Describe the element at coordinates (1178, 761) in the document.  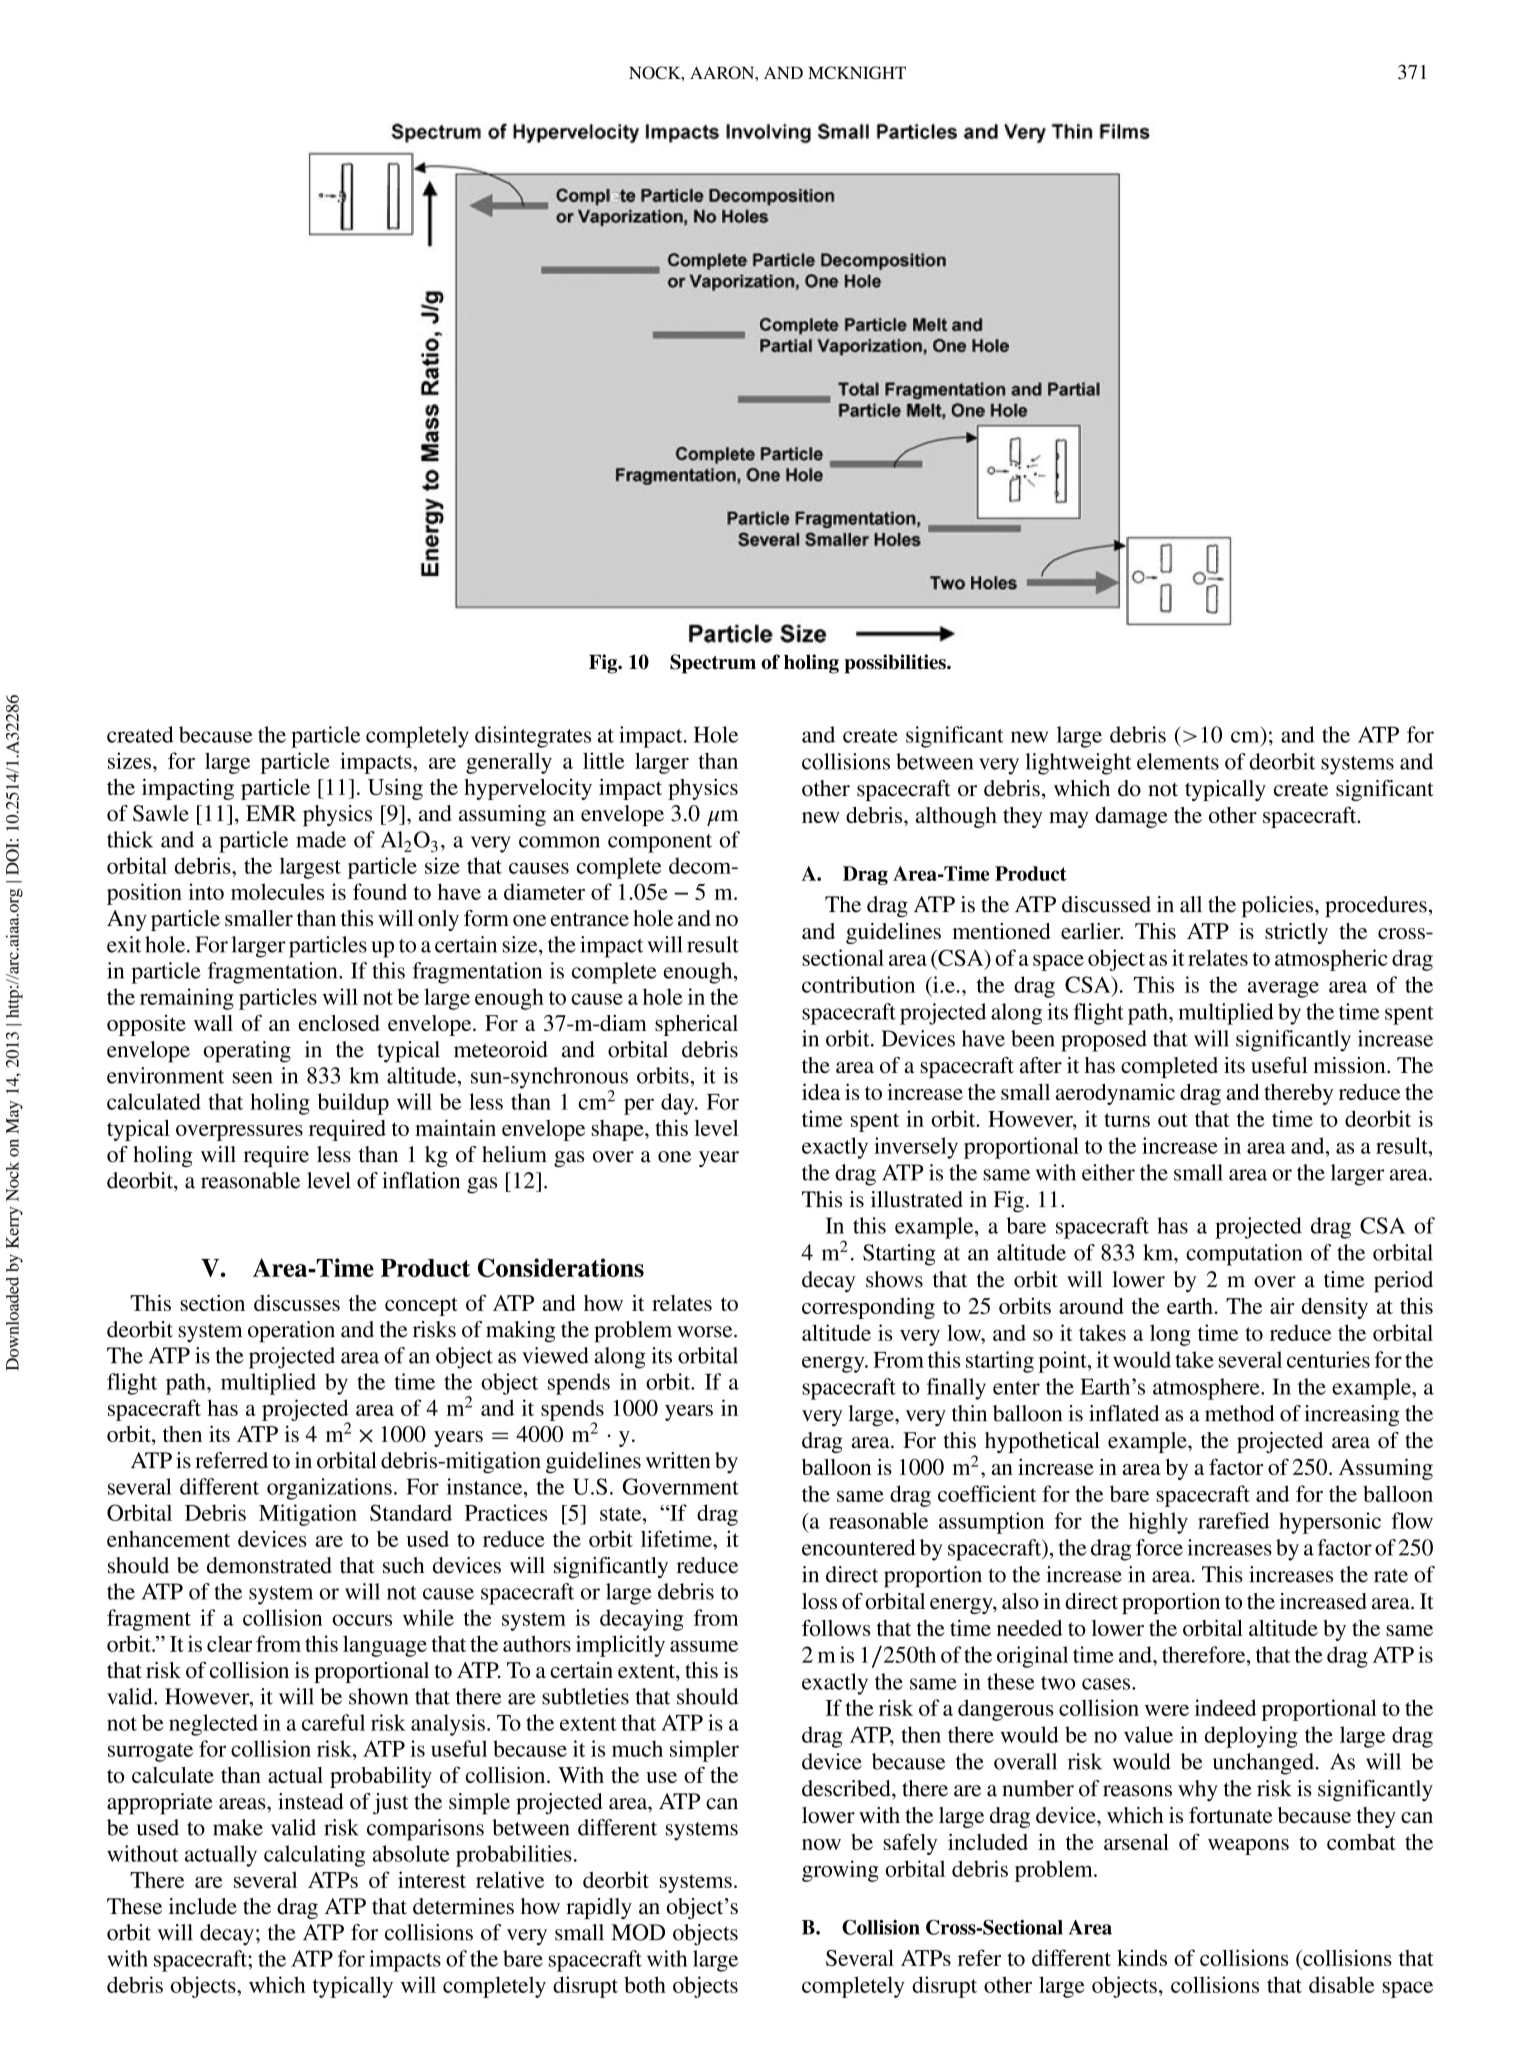
I see `elements` at that location.
